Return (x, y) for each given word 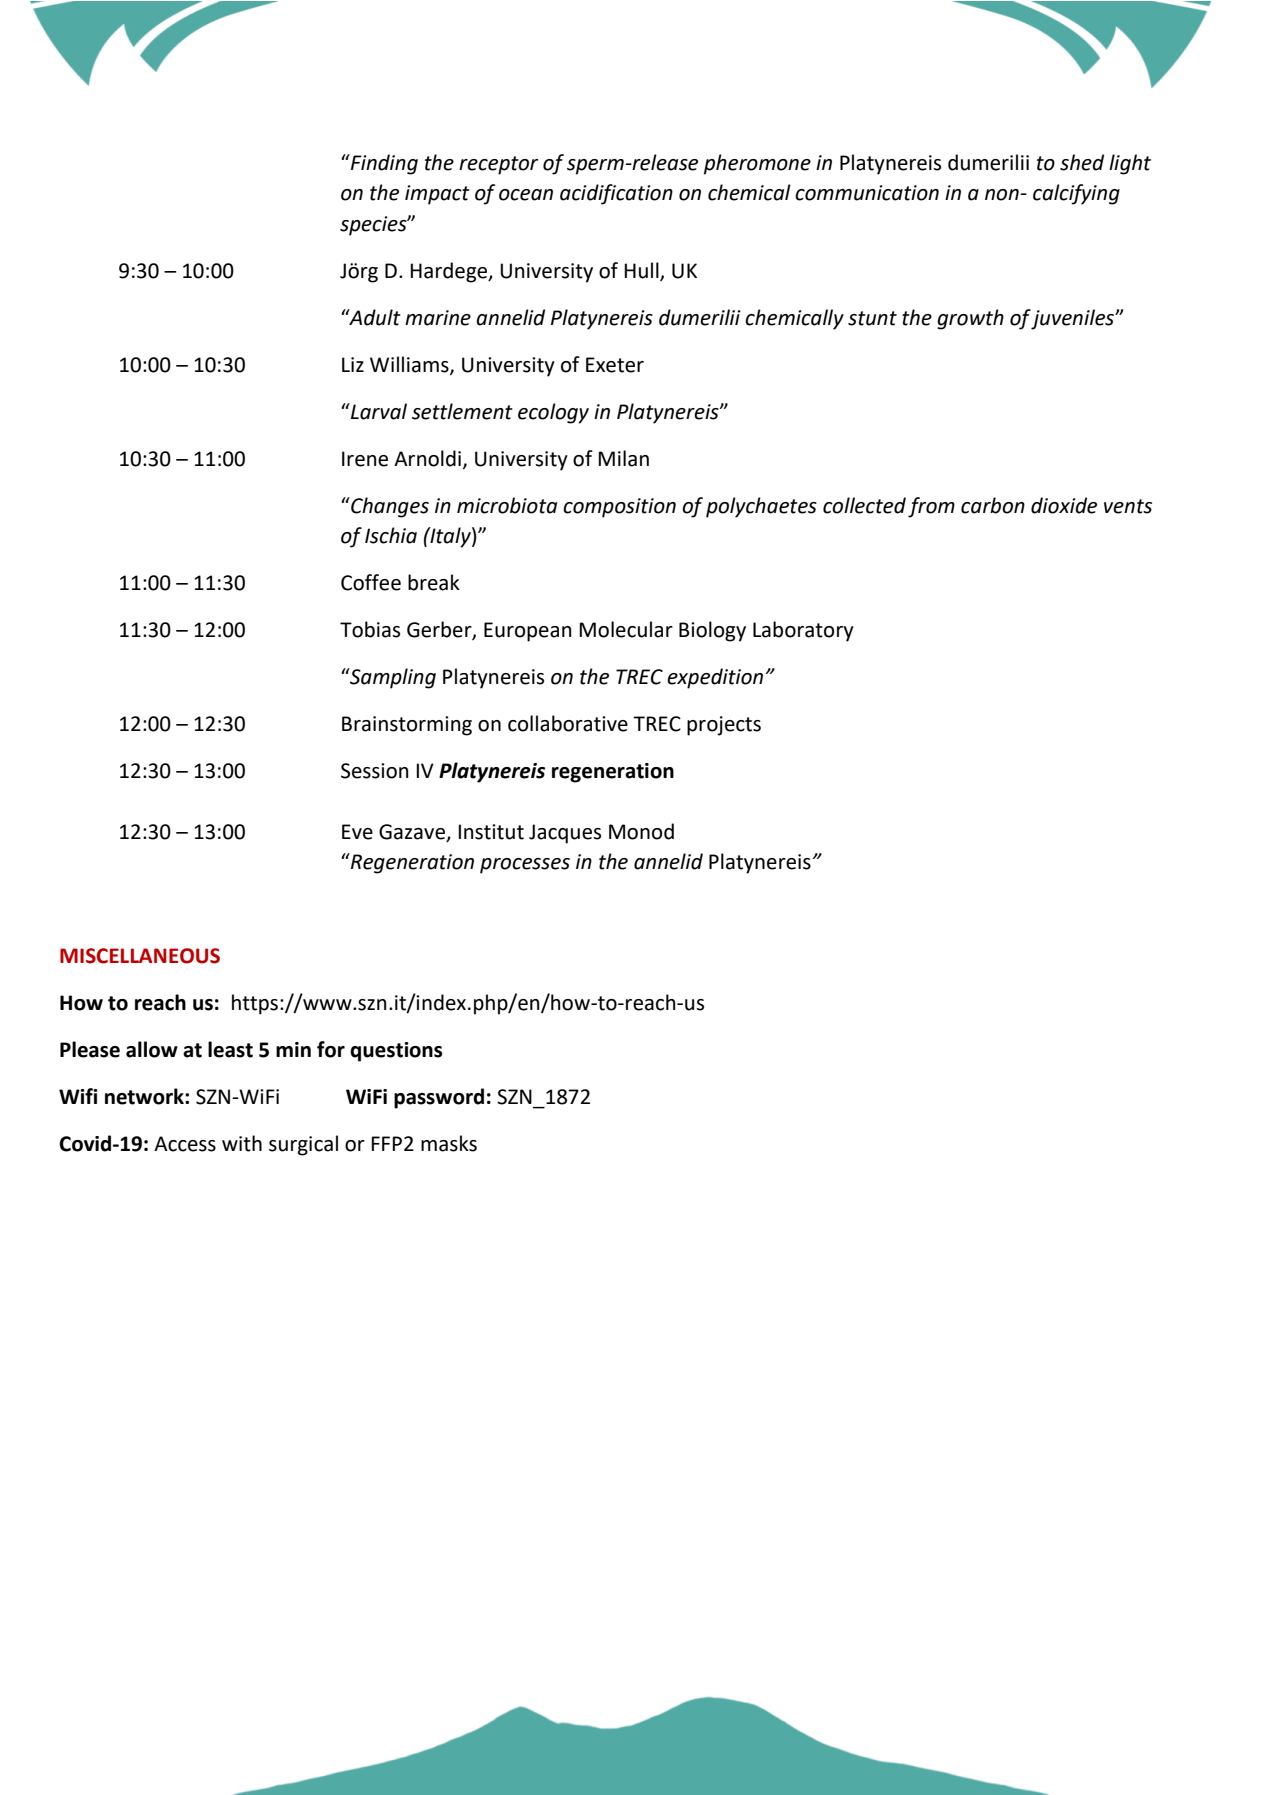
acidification (616, 194)
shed (1082, 162)
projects (724, 726)
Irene (365, 459)
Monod (641, 831)
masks (449, 1143)
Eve (357, 832)
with (242, 1143)
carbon (993, 505)
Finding (383, 164)
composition (619, 508)
